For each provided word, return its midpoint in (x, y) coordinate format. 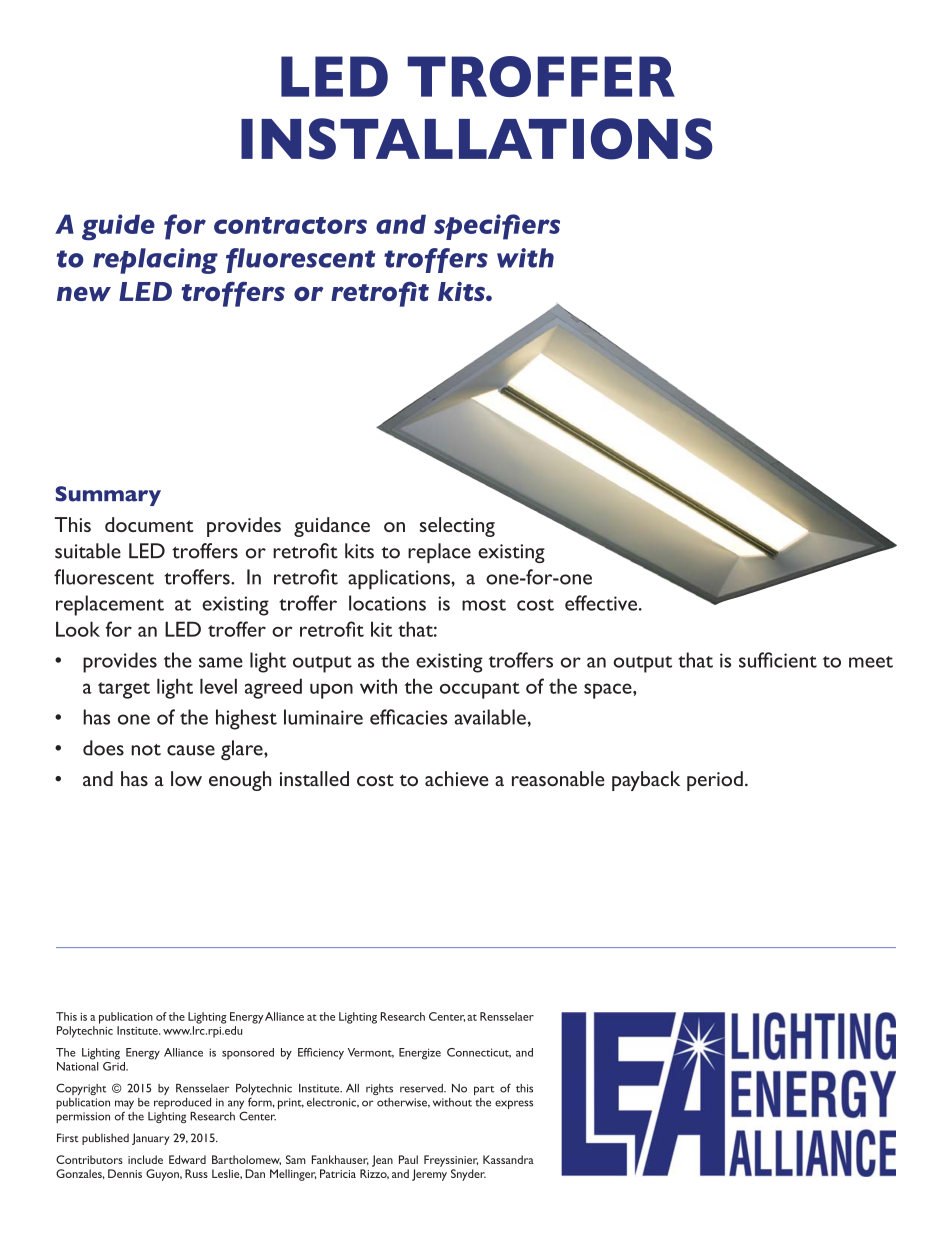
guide (118, 227)
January (151, 1139)
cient (795, 660)
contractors (290, 225)
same (221, 662)
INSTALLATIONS (477, 139)
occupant (480, 690)
